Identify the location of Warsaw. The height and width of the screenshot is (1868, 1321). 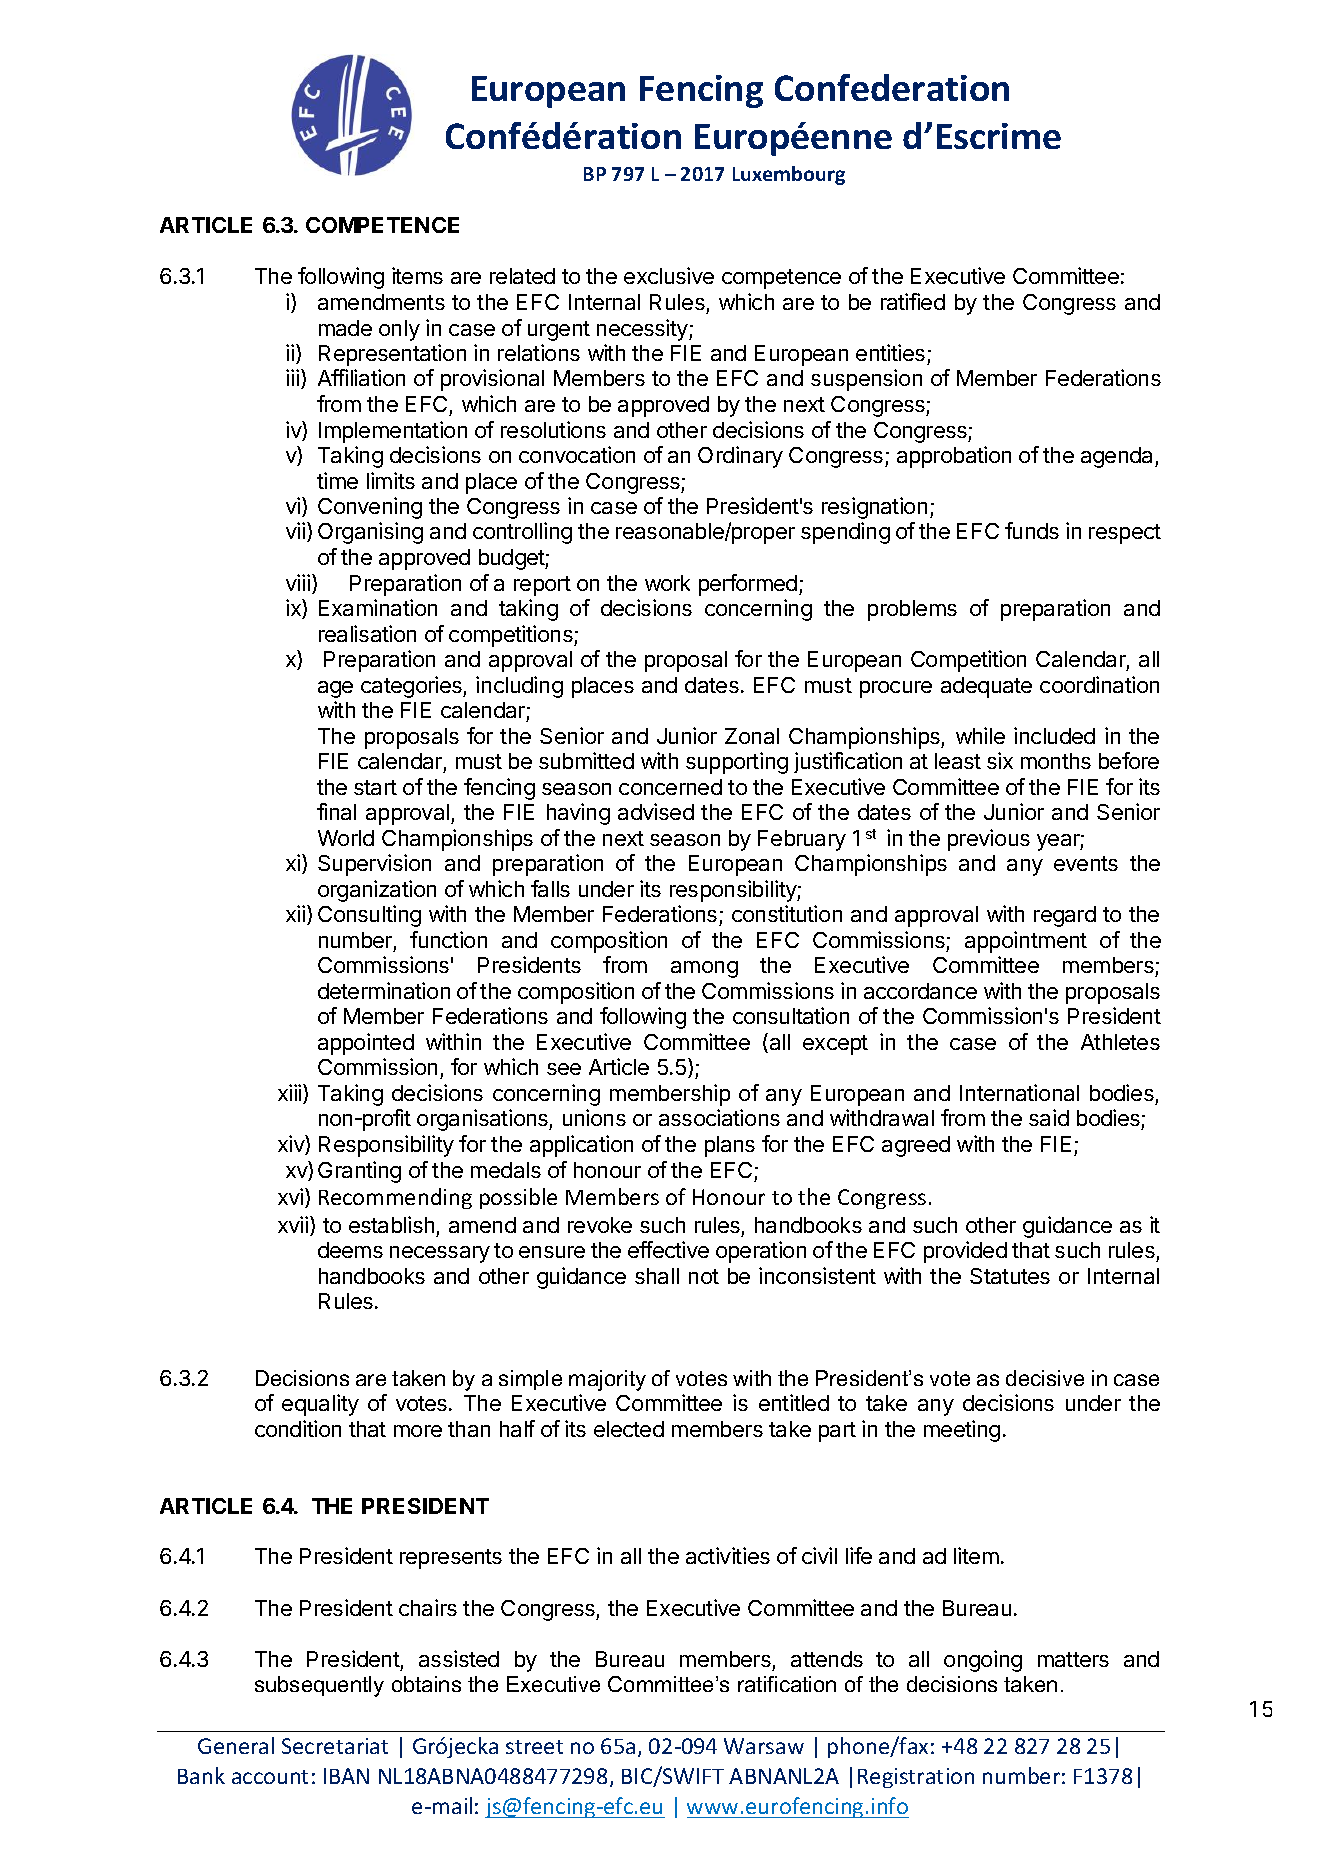
(764, 1746).
